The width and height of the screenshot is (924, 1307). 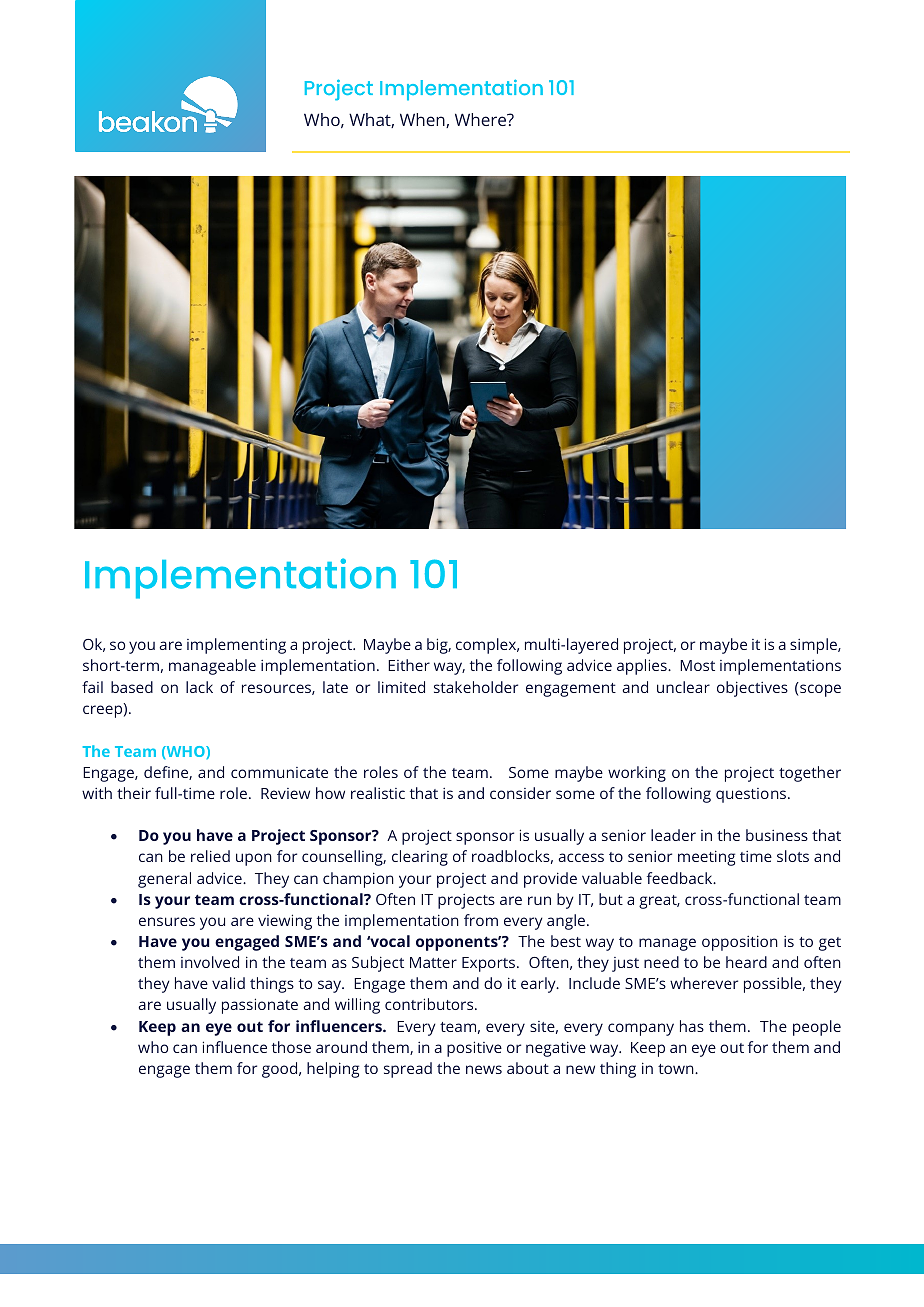 What do you see at coordinates (409, 665) in the screenshot?
I see `Either` at bounding box center [409, 665].
